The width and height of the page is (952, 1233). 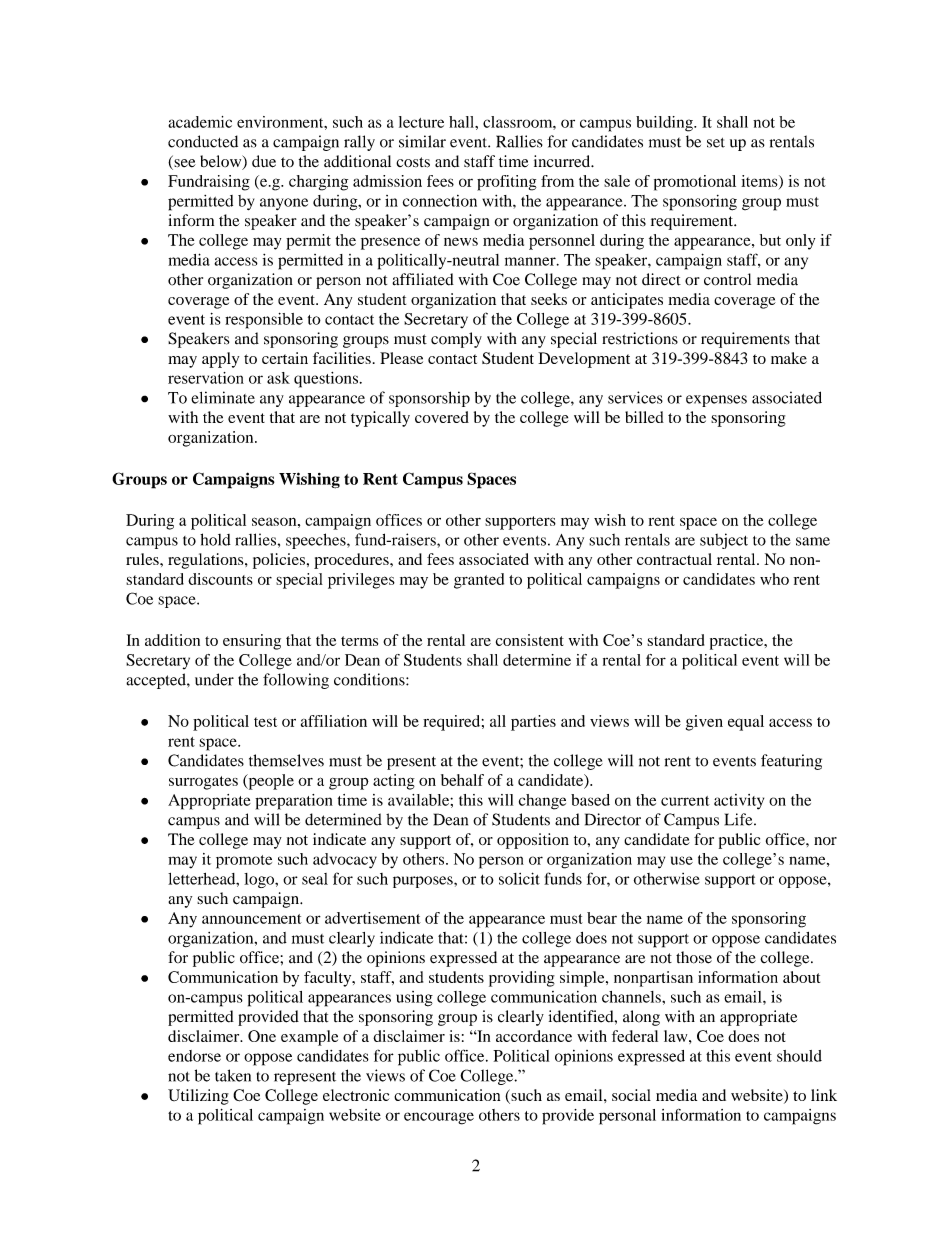 What do you see at coordinates (223, 397) in the page?
I see `eliminate` at bounding box center [223, 397].
